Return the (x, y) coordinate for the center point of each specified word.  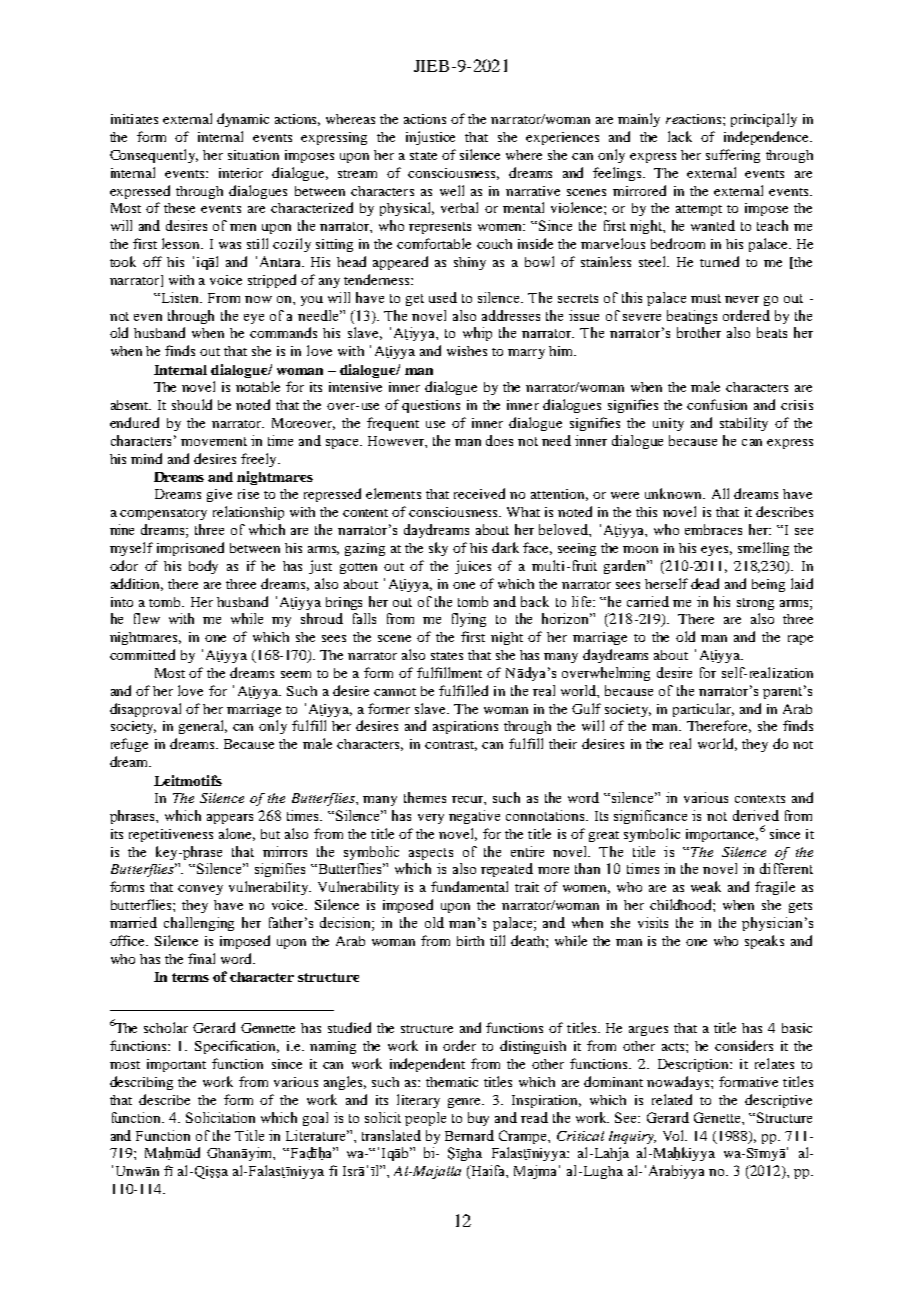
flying (469, 620)
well (452, 190)
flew (147, 618)
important (176, 1065)
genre (466, 1103)
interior (241, 173)
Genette (718, 1117)
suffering (733, 156)
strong (755, 604)
